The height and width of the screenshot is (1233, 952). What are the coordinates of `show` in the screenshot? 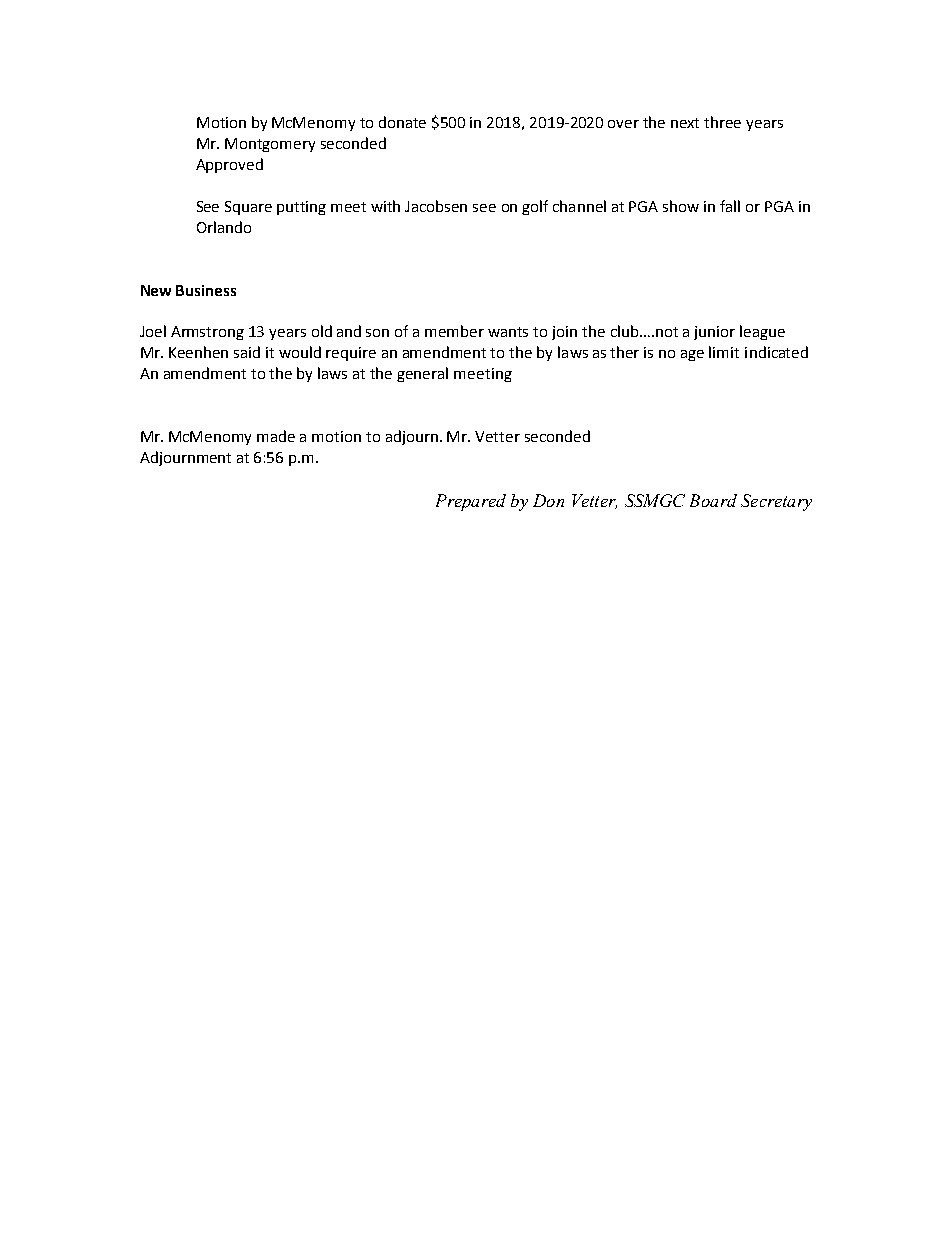 It's located at (681, 206).
